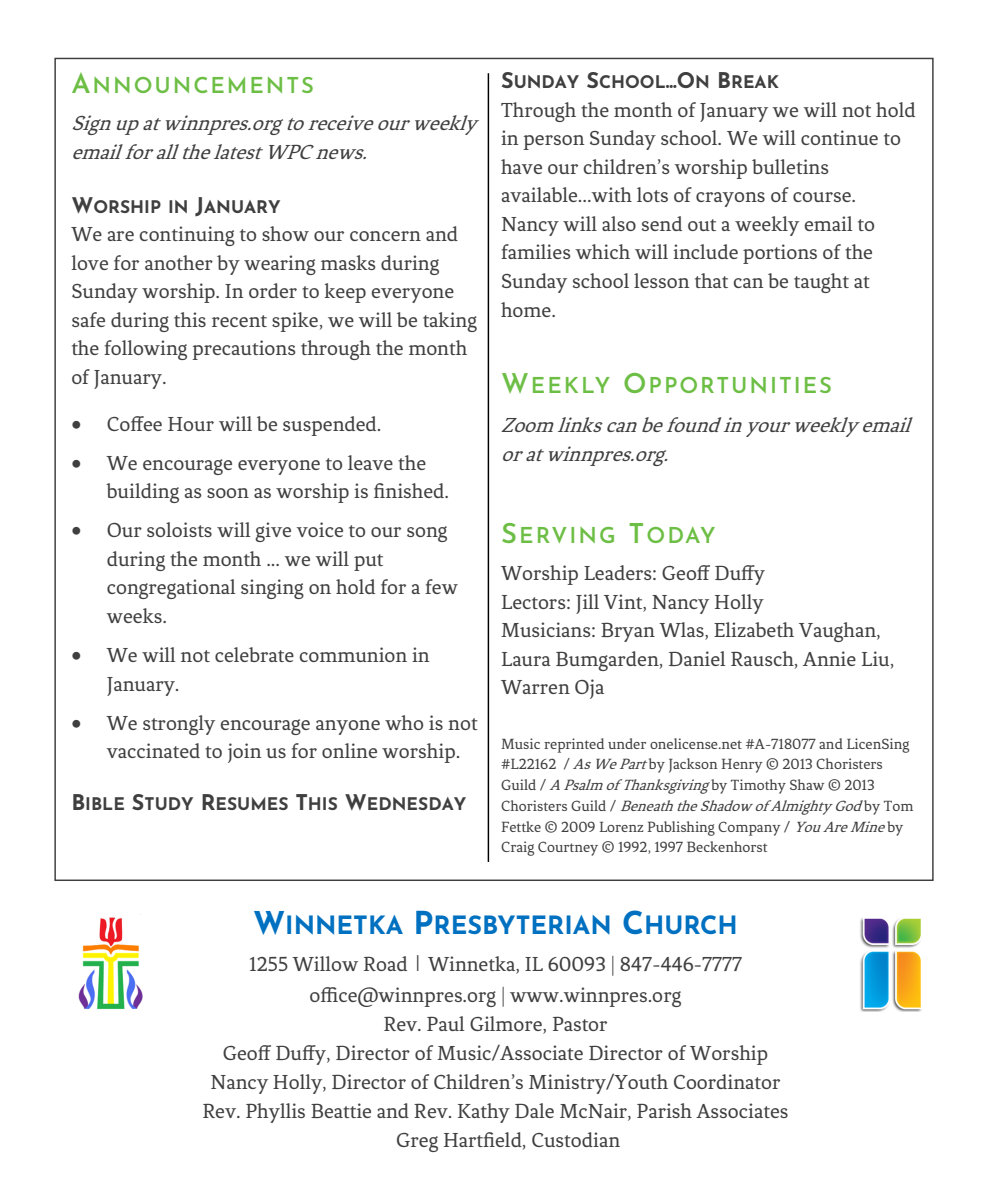 The width and height of the page is (991, 1204). I want to click on weeks, so click(135, 615).
